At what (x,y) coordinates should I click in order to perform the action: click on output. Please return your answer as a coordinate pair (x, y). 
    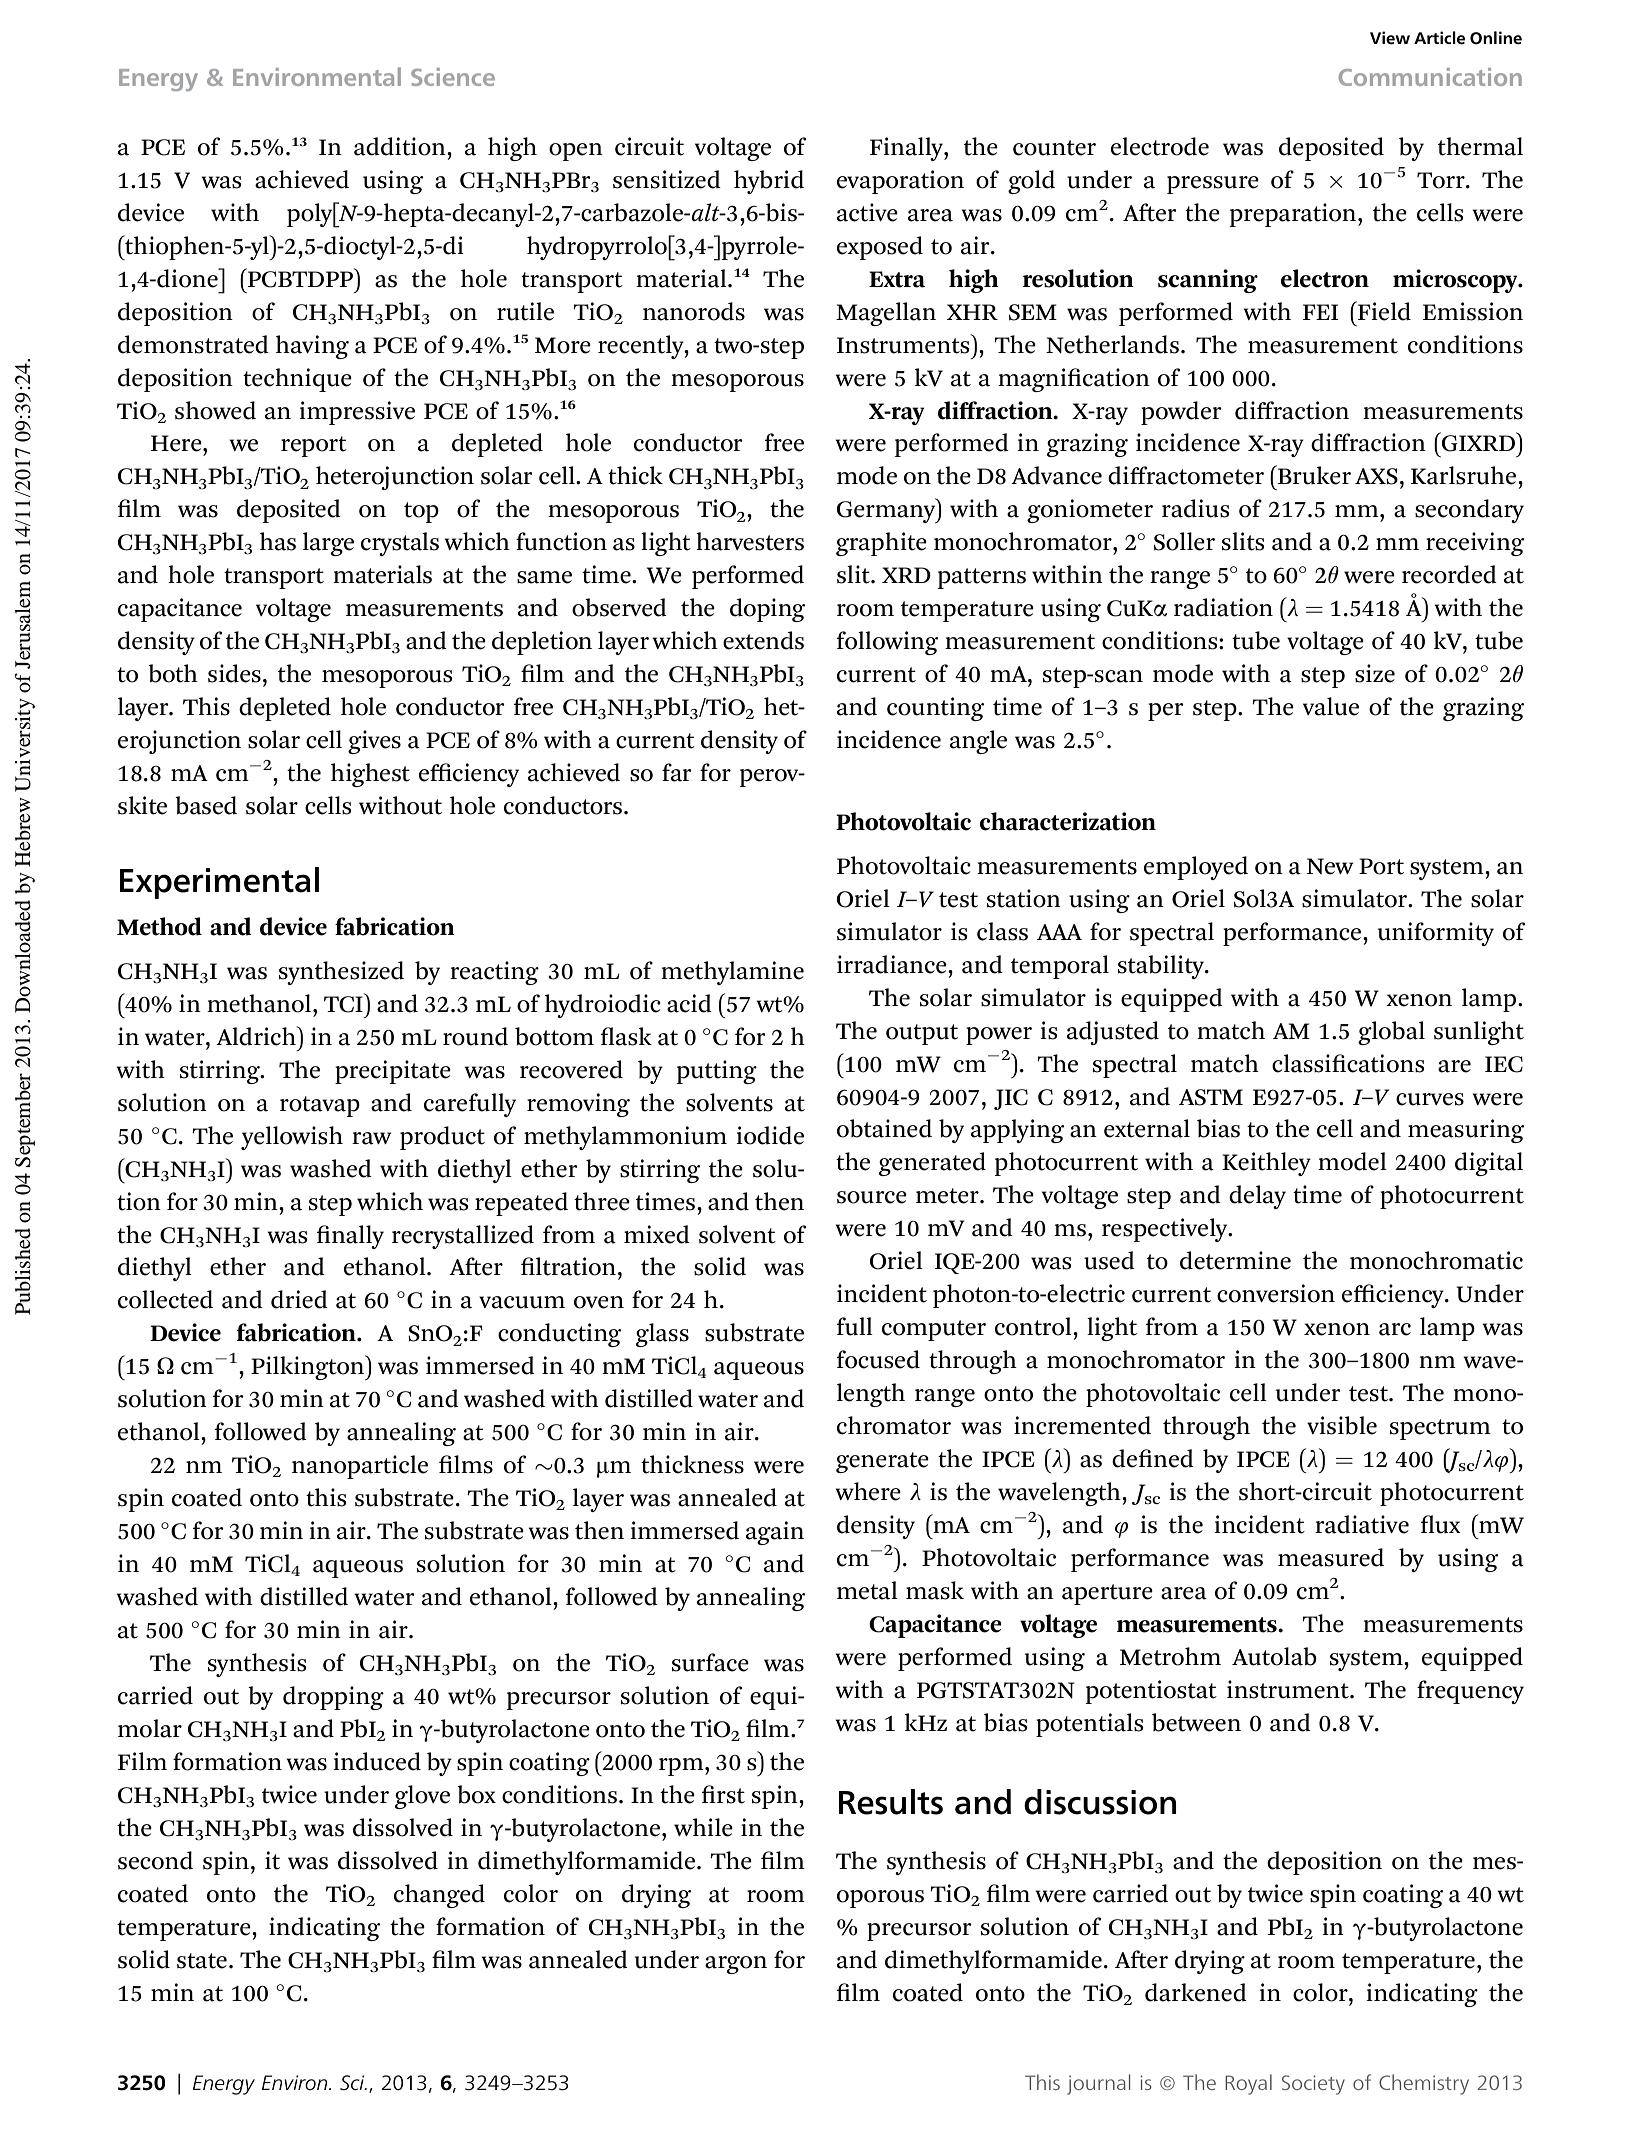
    Looking at the image, I should click on (922, 1034).
